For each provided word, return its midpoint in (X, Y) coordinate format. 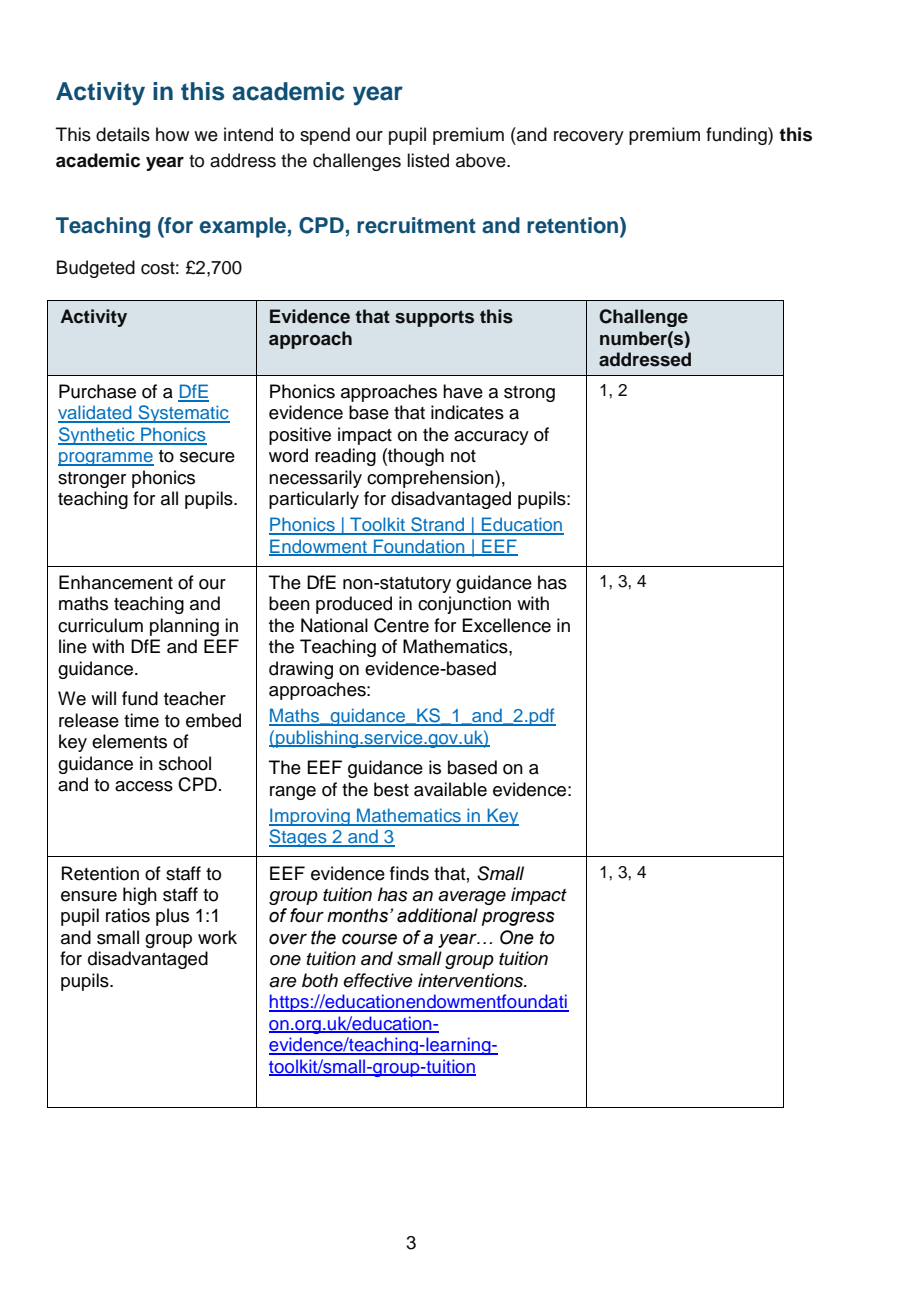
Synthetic (97, 436)
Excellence (506, 625)
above (482, 160)
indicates (467, 412)
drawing (301, 670)
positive (300, 436)
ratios (128, 915)
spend (325, 136)
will (103, 698)
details (123, 134)
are (283, 982)
